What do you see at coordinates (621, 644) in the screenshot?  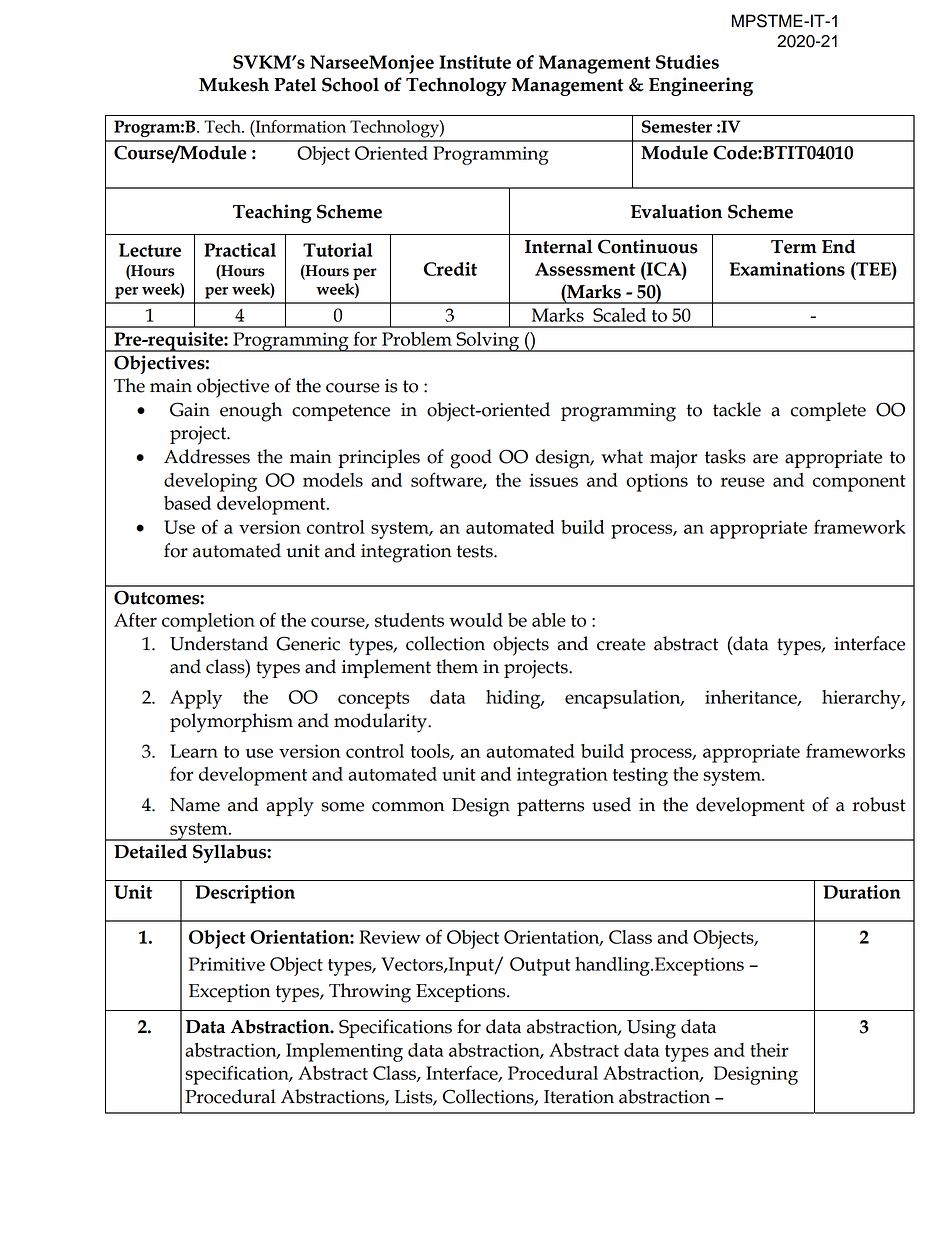 I see `create` at bounding box center [621, 644].
